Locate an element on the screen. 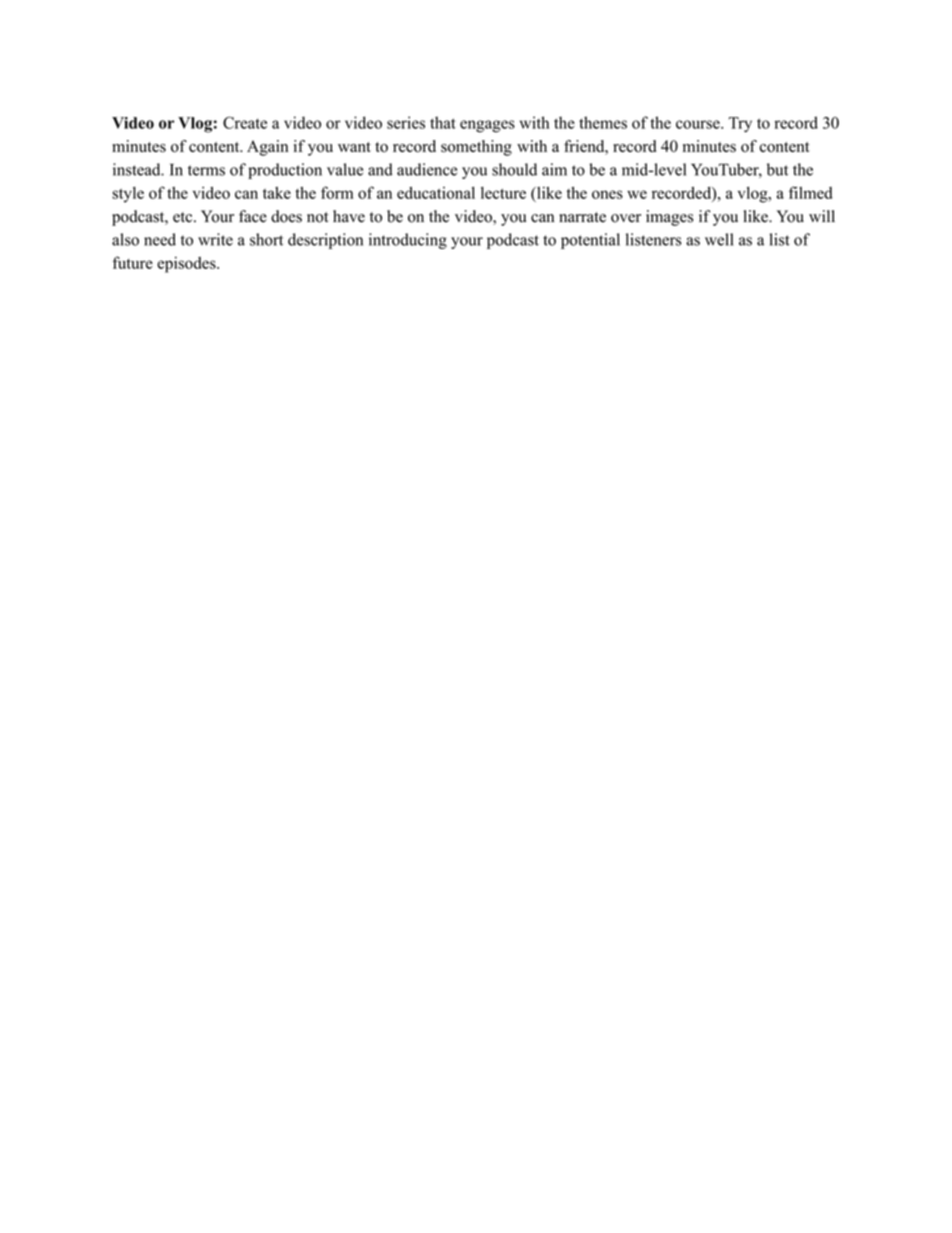 The height and width of the screenshot is (1233, 952). will is located at coordinates (822, 216).
